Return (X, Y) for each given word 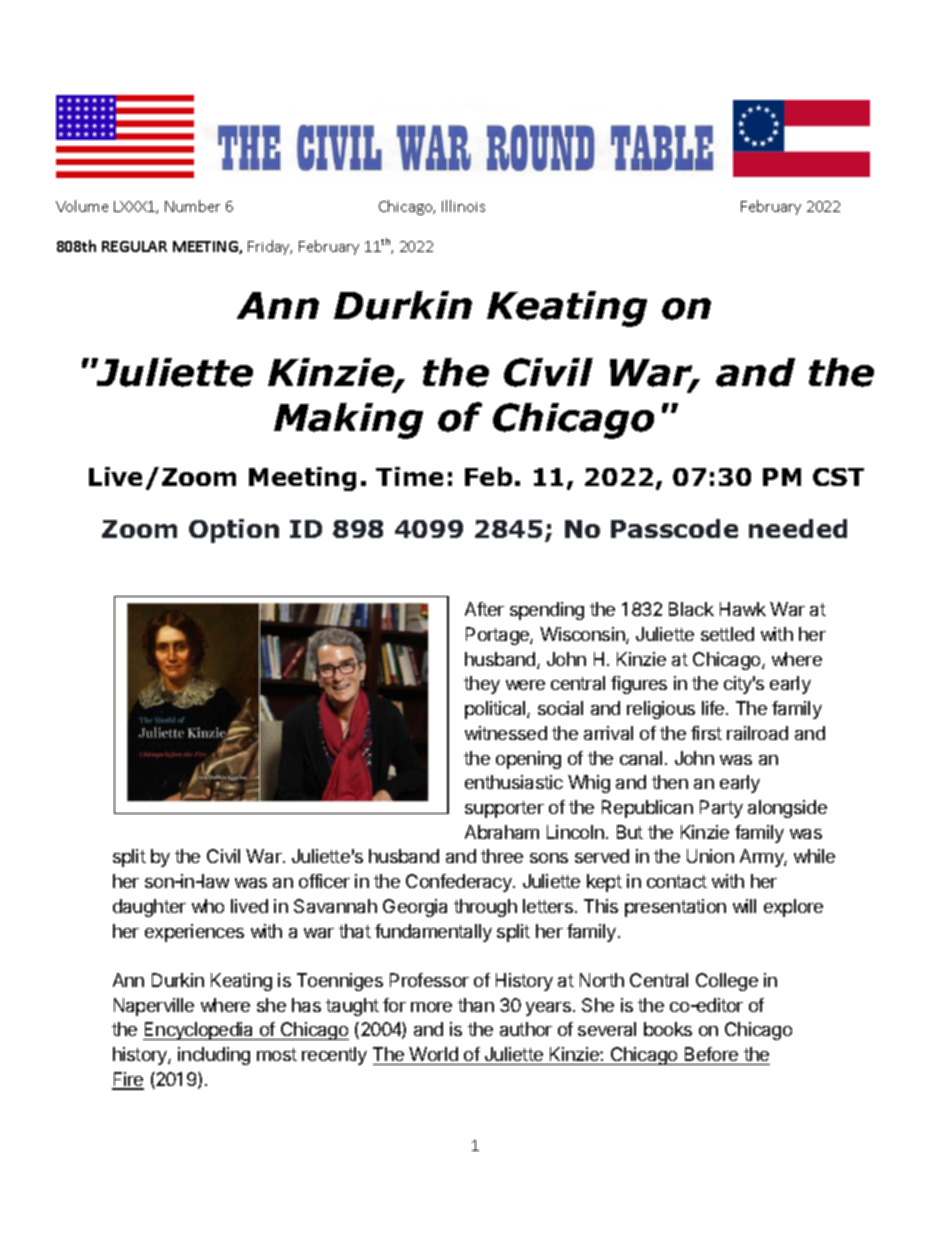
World (433, 1054)
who (208, 906)
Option (234, 531)
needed (798, 528)
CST (838, 477)
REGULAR (134, 246)
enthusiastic (514, 782)
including (214, 1056)
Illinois (463, 206)
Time (409, 476)
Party (721, 809)
